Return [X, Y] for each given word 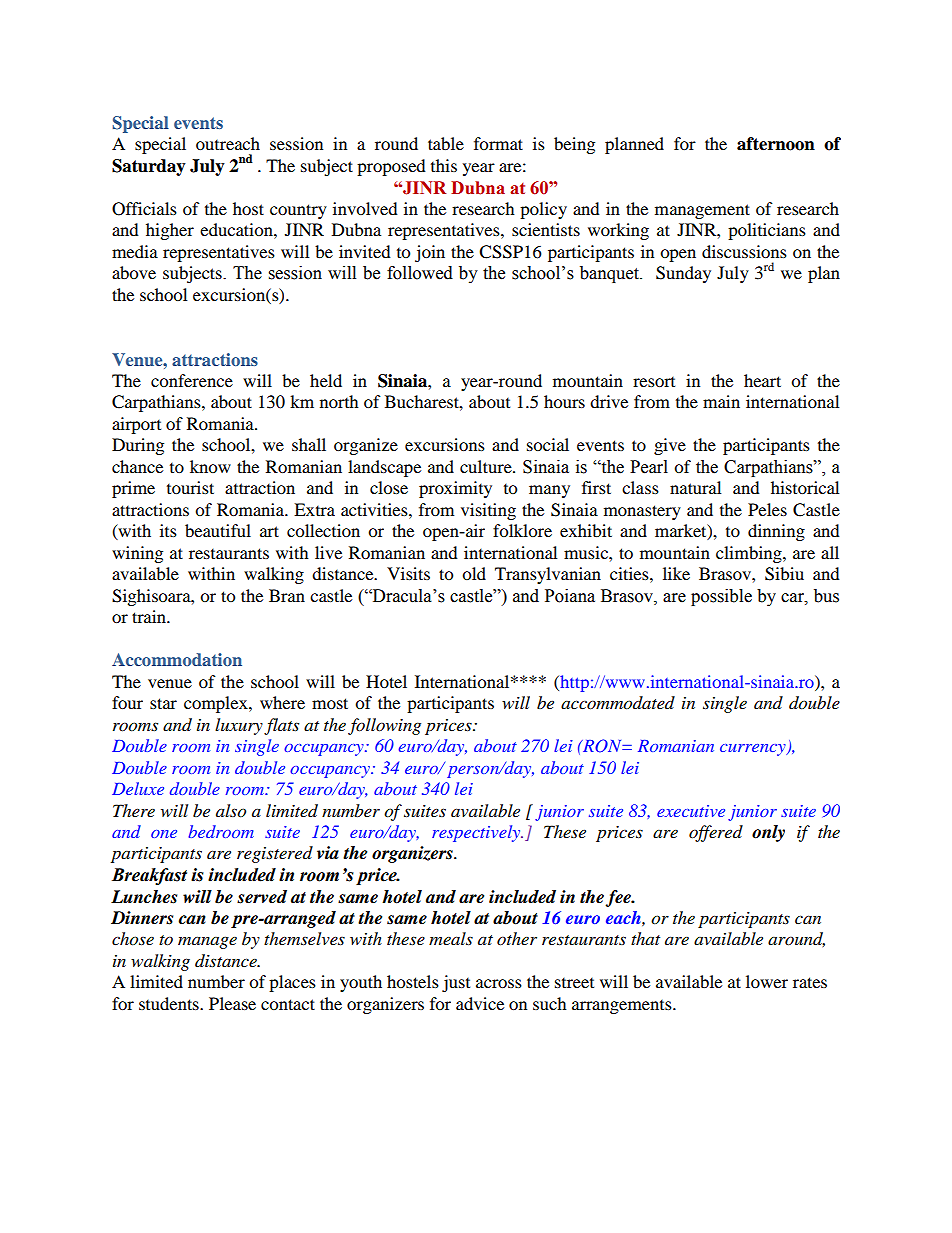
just [456, 983]
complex [217, 704]
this [444, 165]
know [210, 466]
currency [754, 750]
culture [487, 466]
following [384, 726]
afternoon [776, 144]
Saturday [149, 167]
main [721, 401]
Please [232, 1003]
